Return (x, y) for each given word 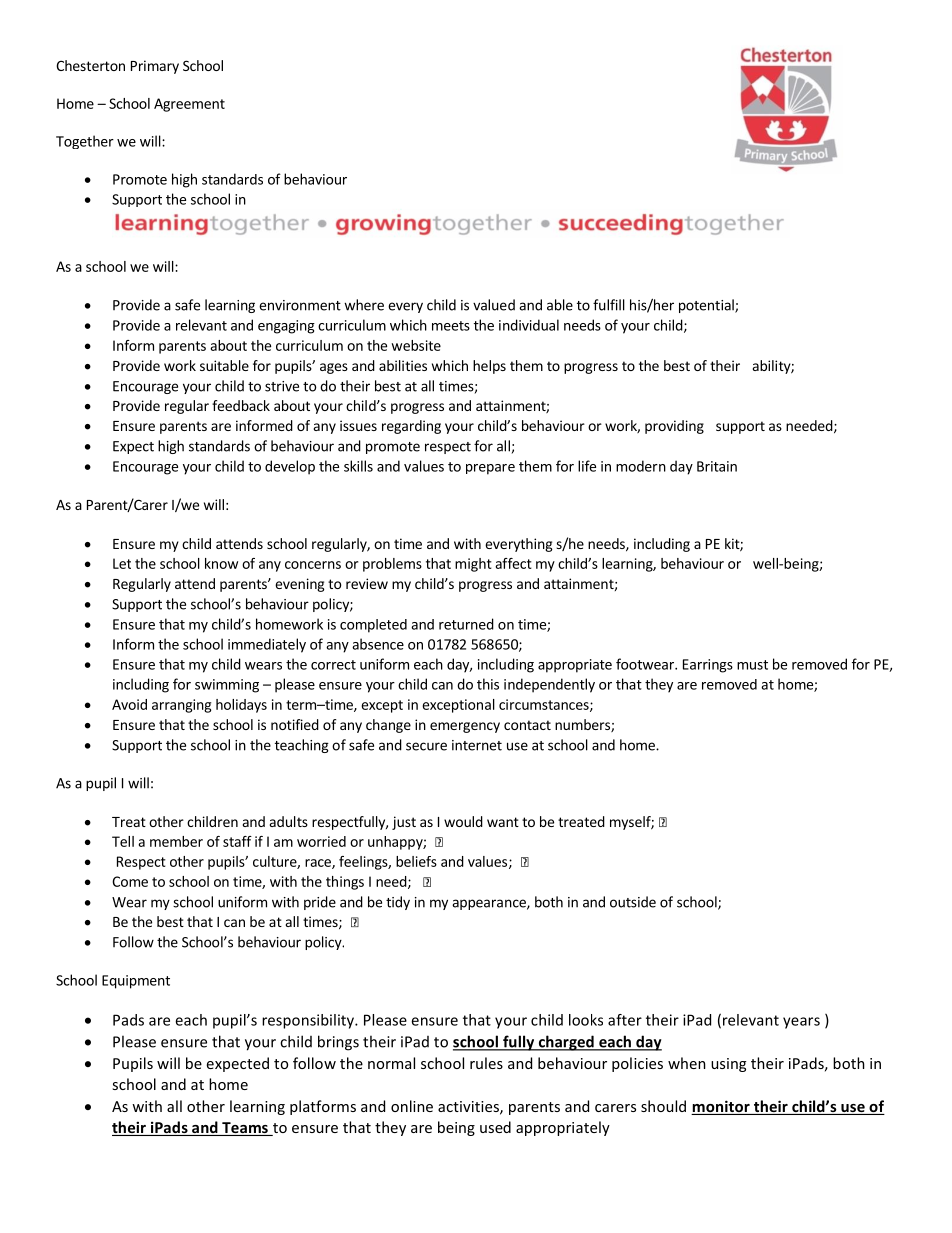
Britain (717, 466)
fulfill (609, 305)
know (221, 563)
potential (707, 306)
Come (130, 881)
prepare (490, 469)
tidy (398, 903)
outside (633, 902)
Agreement (189, 105)
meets (451, 326)
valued (494, 305)
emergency (465, 727)
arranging (181, 706)
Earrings (708, 666)
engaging (286, 327)
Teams (245, 1129)
